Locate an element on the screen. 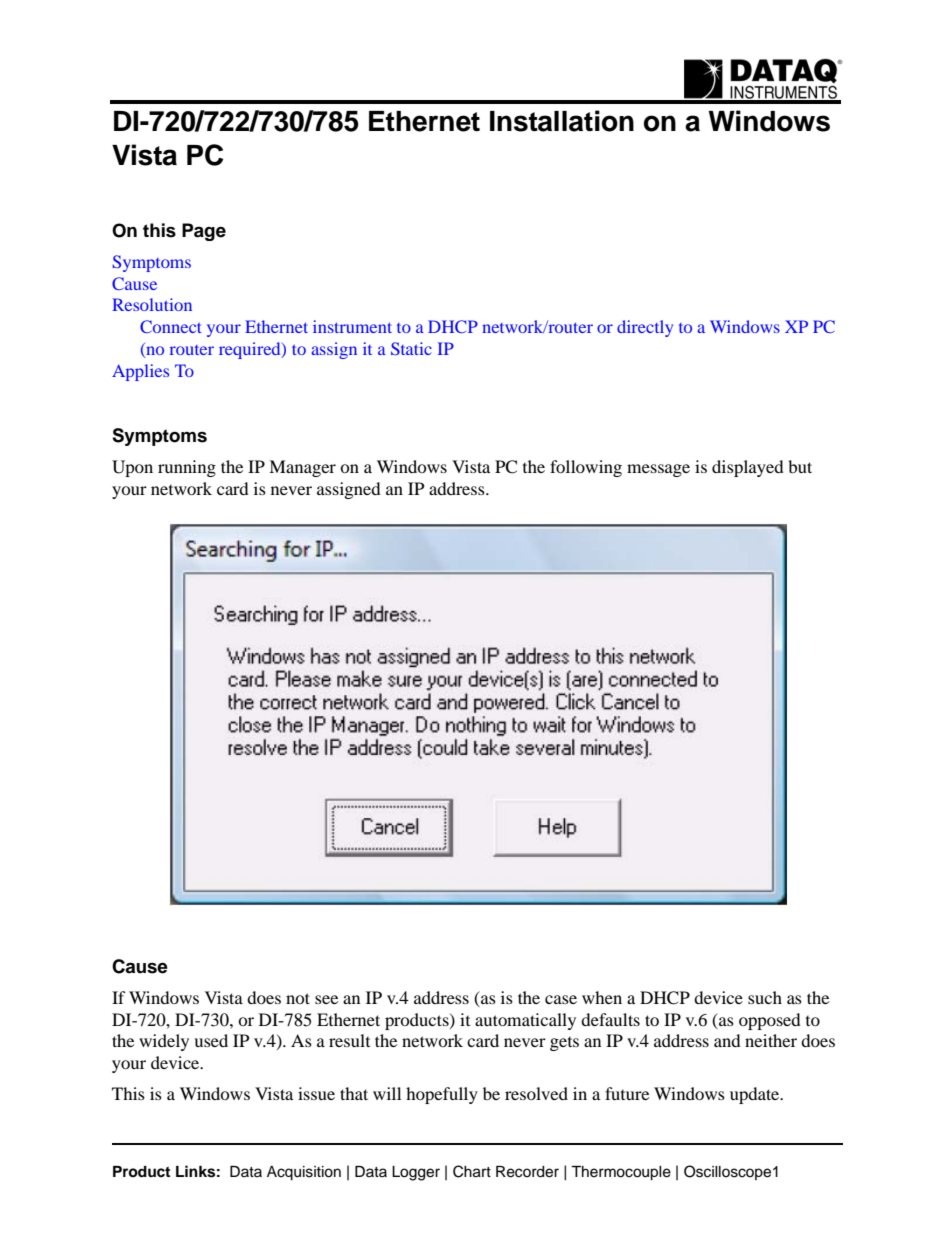  following is located at coordinates (586, 468).
